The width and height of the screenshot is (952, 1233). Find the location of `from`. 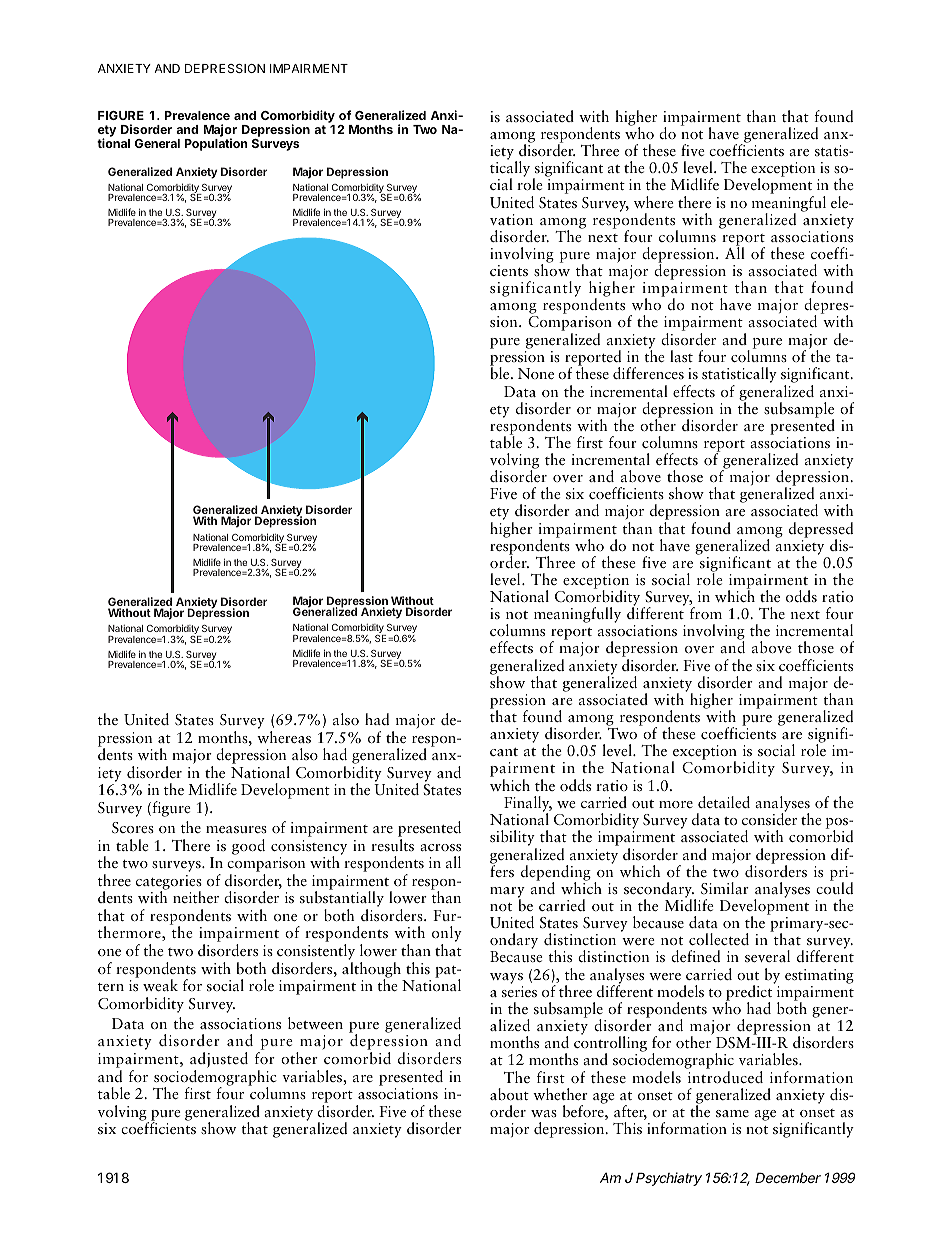

from is located at coordinates (706, 613).
